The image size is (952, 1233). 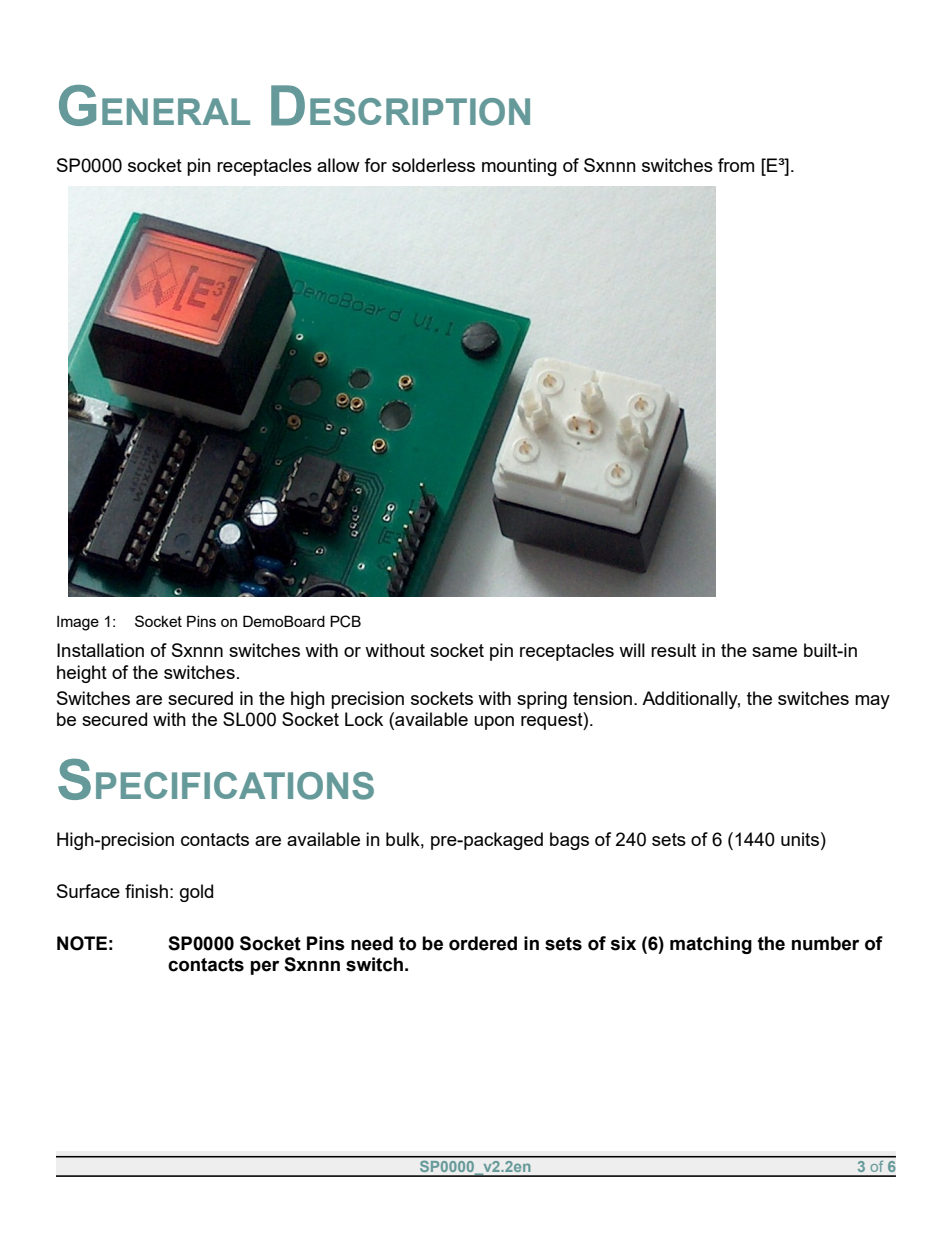 I want to click on mounting, so click(x=519, y=167).
